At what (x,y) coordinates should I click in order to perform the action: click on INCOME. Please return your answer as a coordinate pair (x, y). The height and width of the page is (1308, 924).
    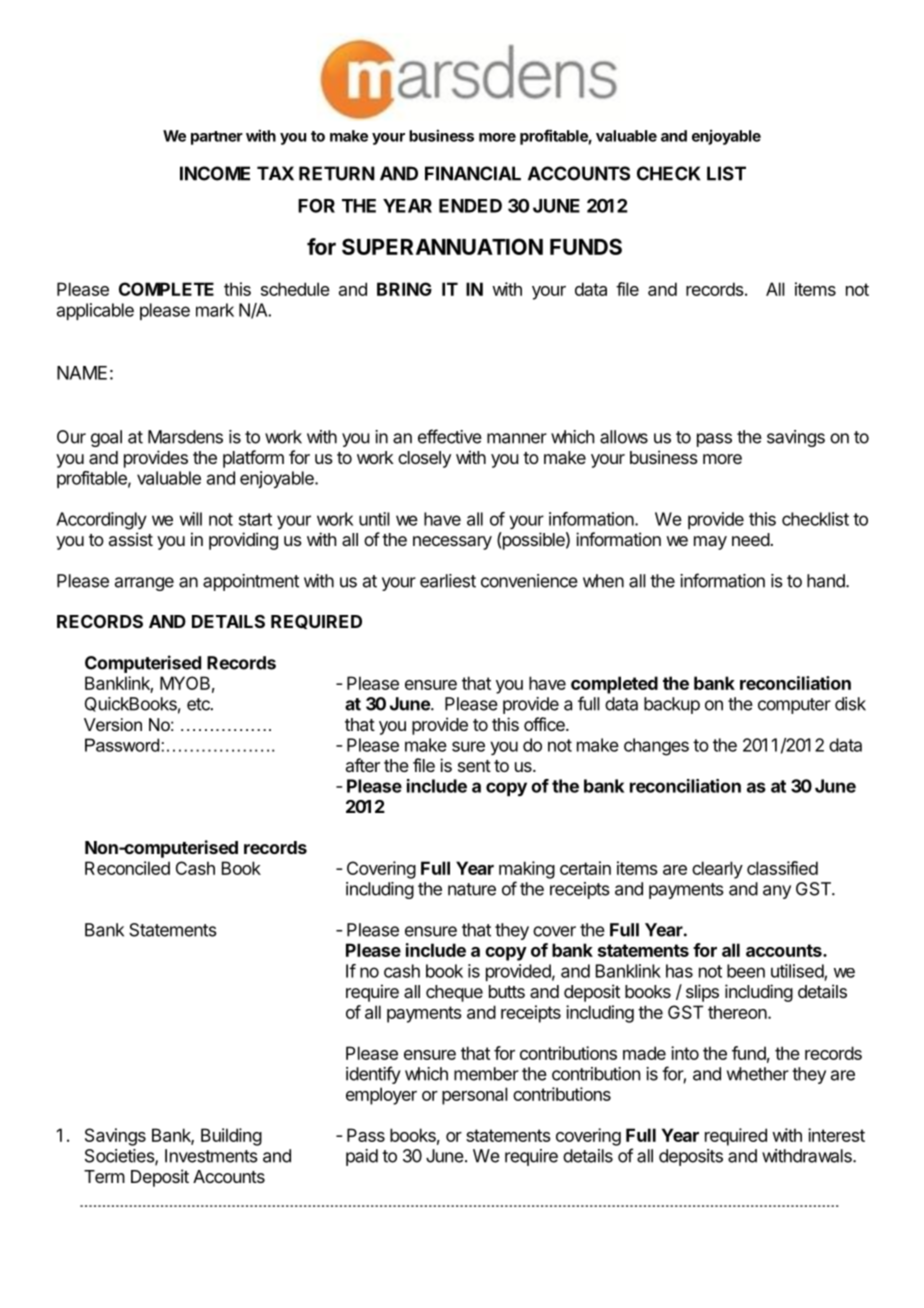
    Looking at the image, I should click on (215, 173).
